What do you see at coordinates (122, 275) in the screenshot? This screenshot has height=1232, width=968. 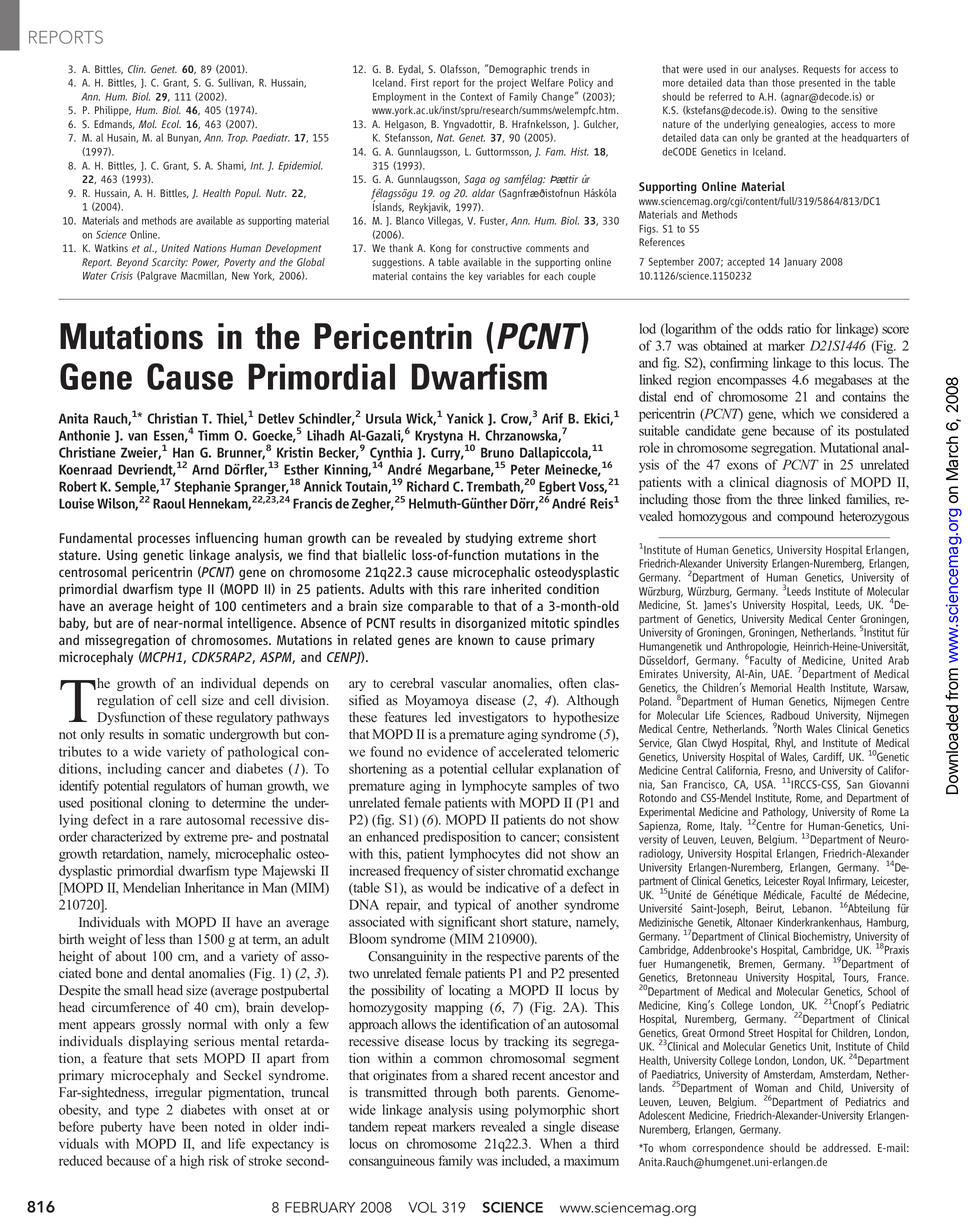 I see `Crisis` at bounding box center [122, 275].
